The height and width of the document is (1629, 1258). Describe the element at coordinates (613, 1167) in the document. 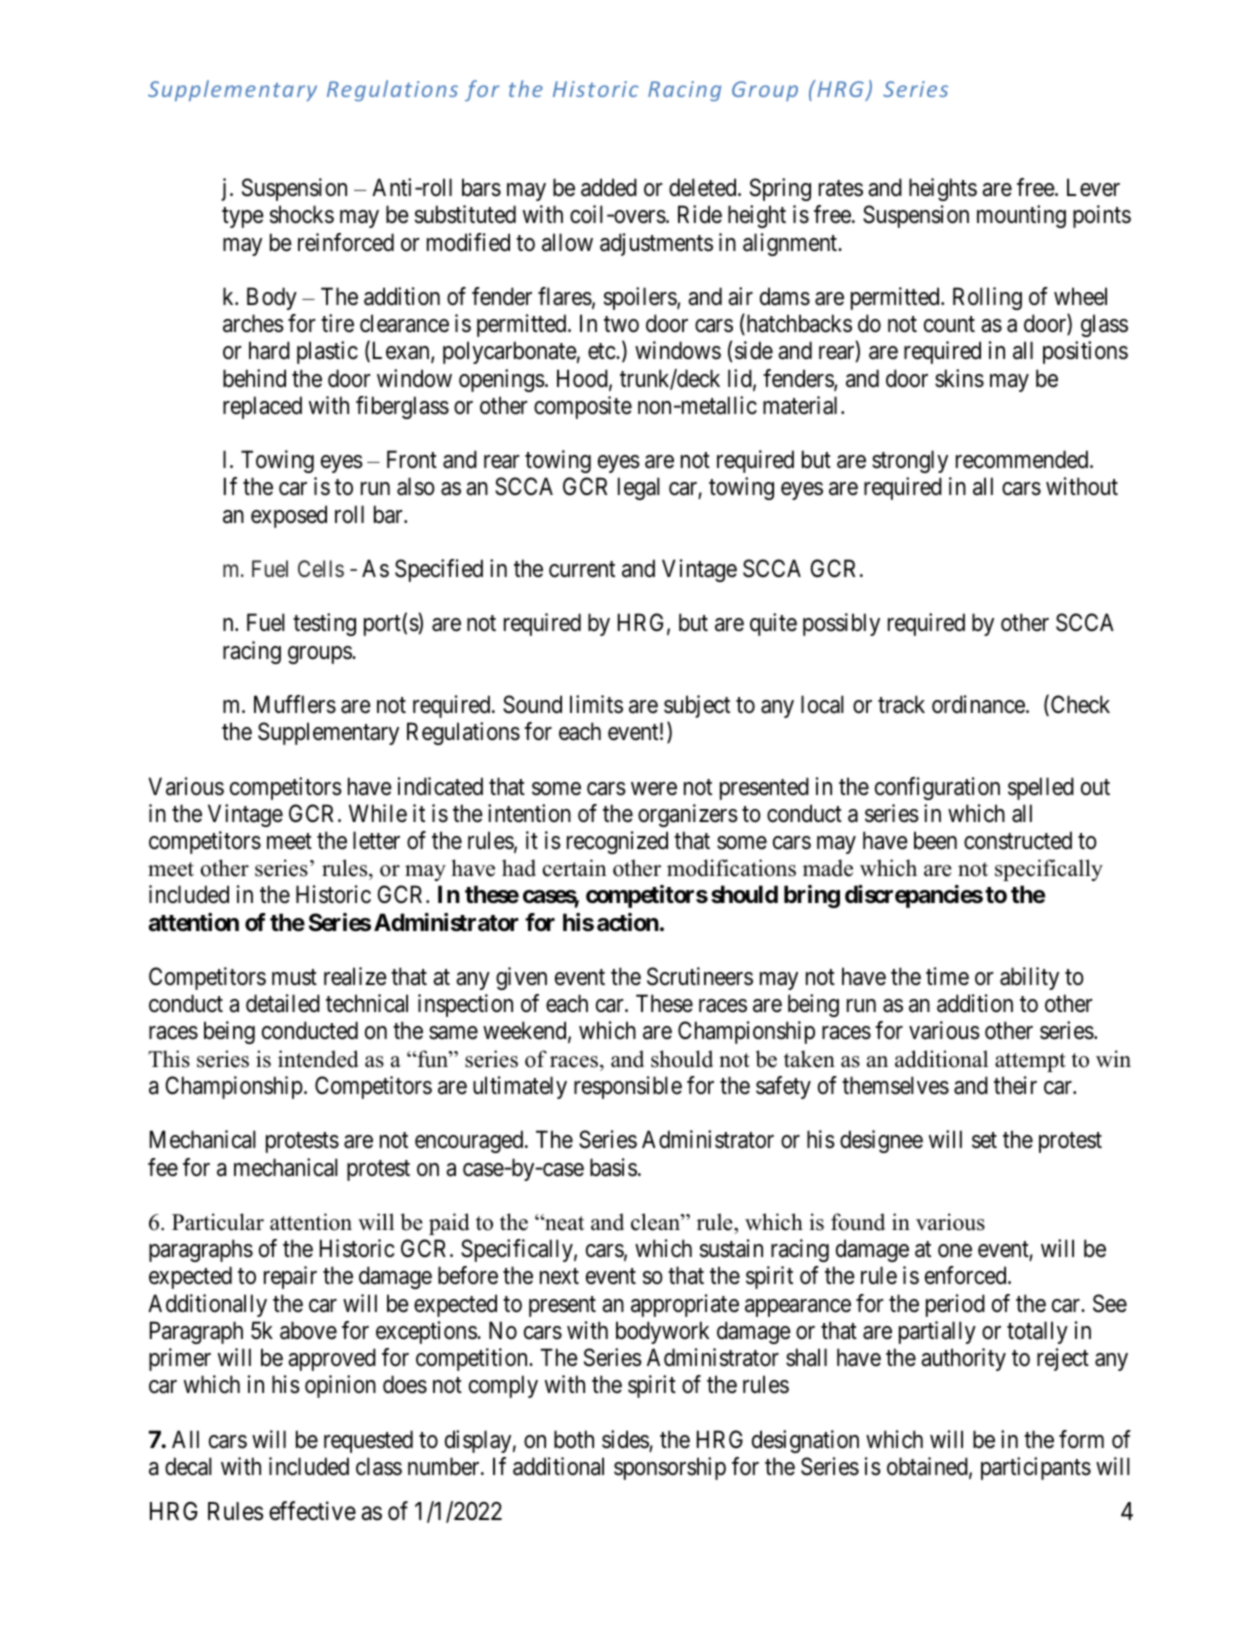

I see `basis` at that location.
